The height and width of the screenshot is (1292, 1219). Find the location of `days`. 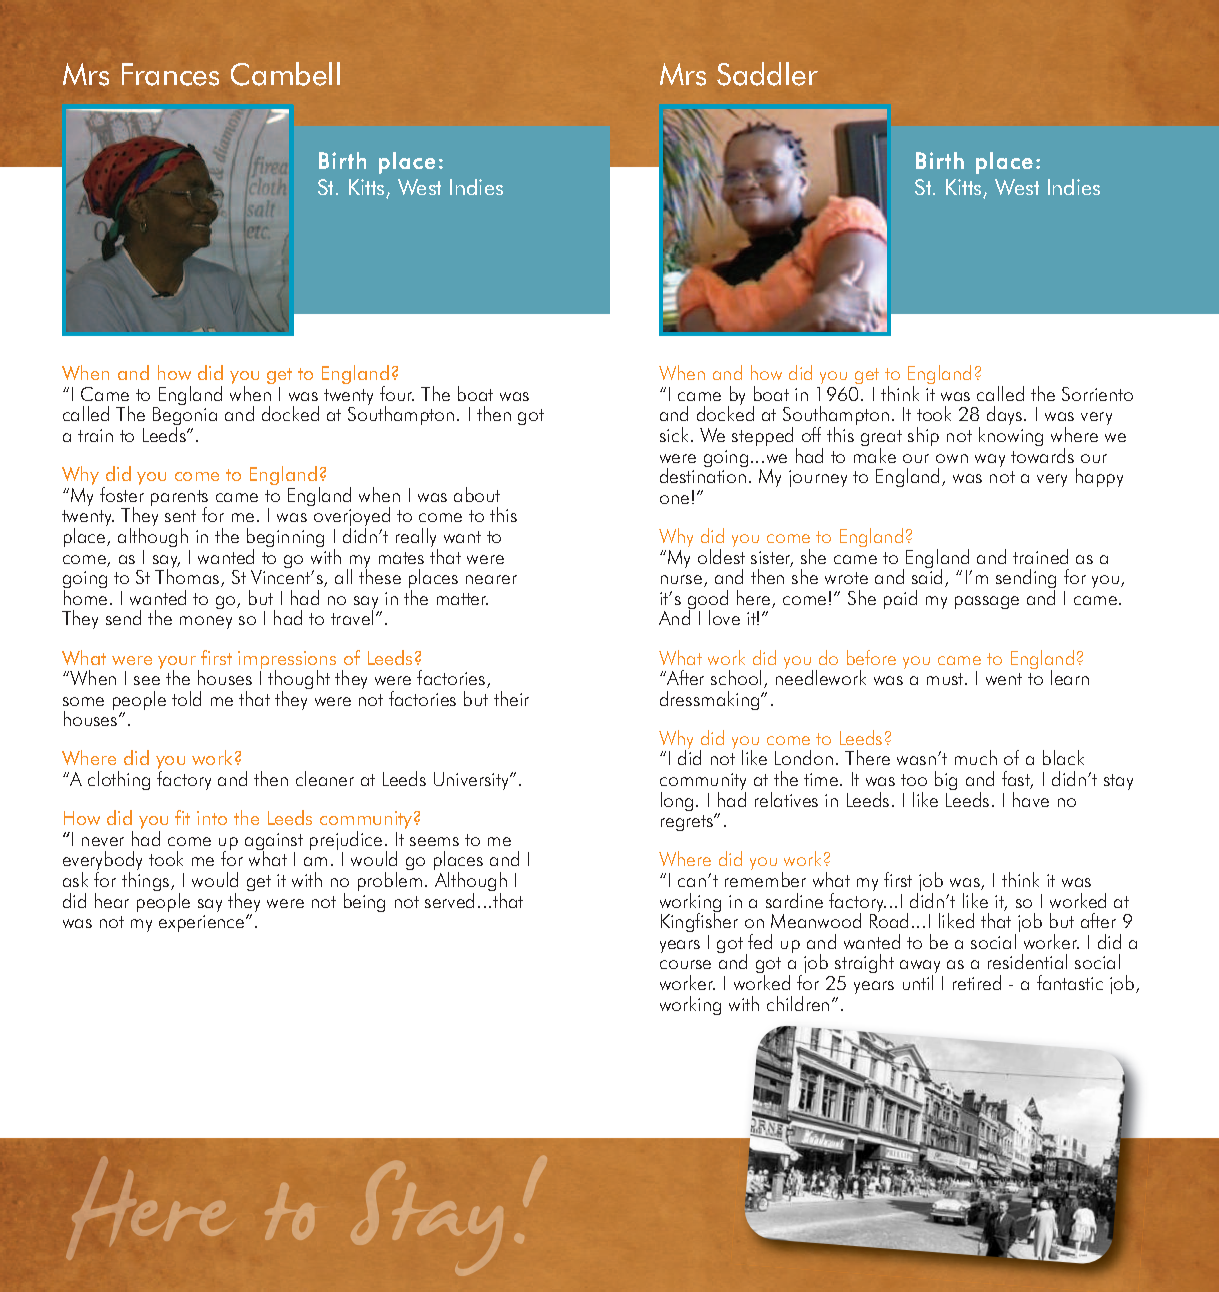

days is located at coordinates (1004, 415).
